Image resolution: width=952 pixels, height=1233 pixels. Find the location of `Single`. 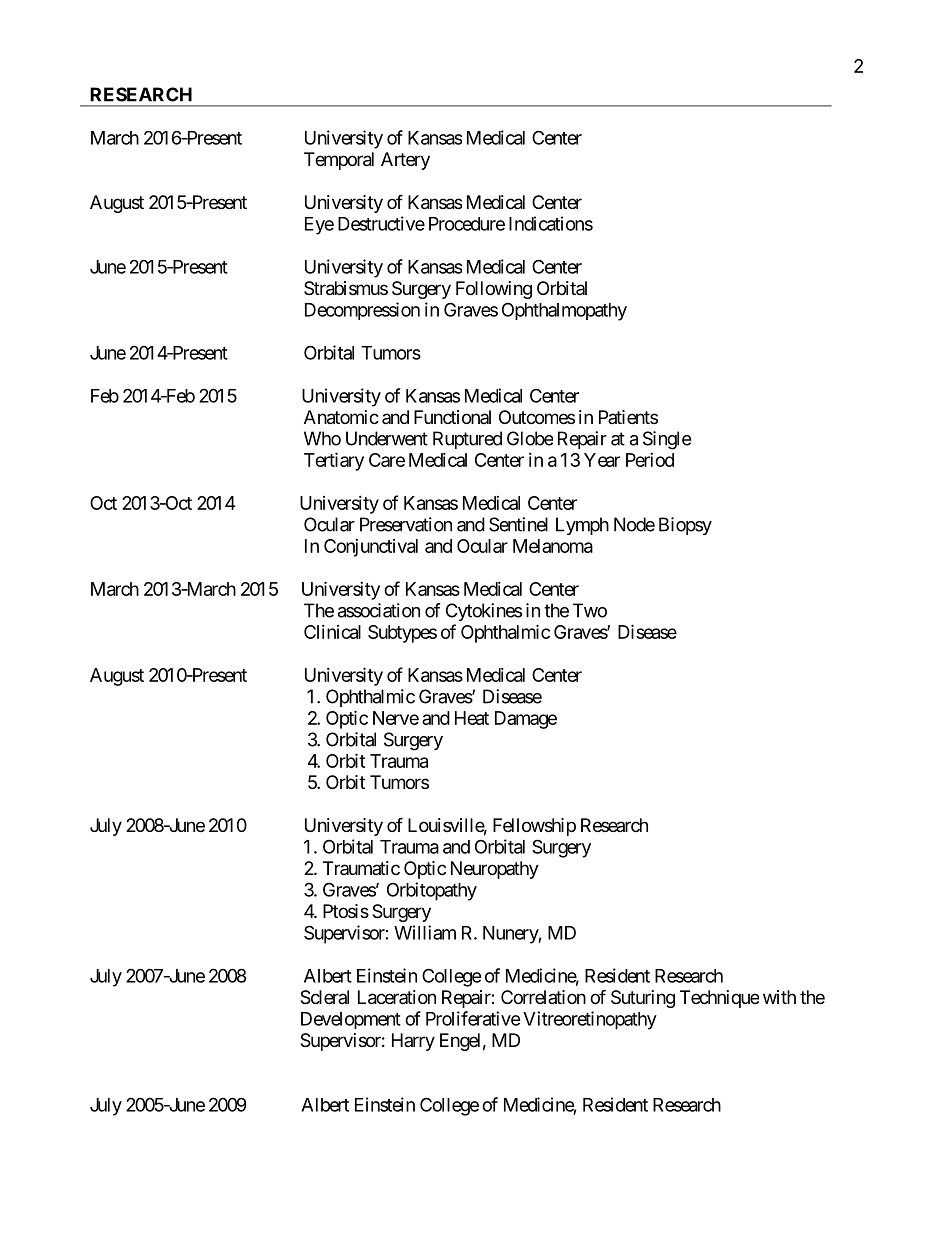

Single is located at coordinates (667, 440).
